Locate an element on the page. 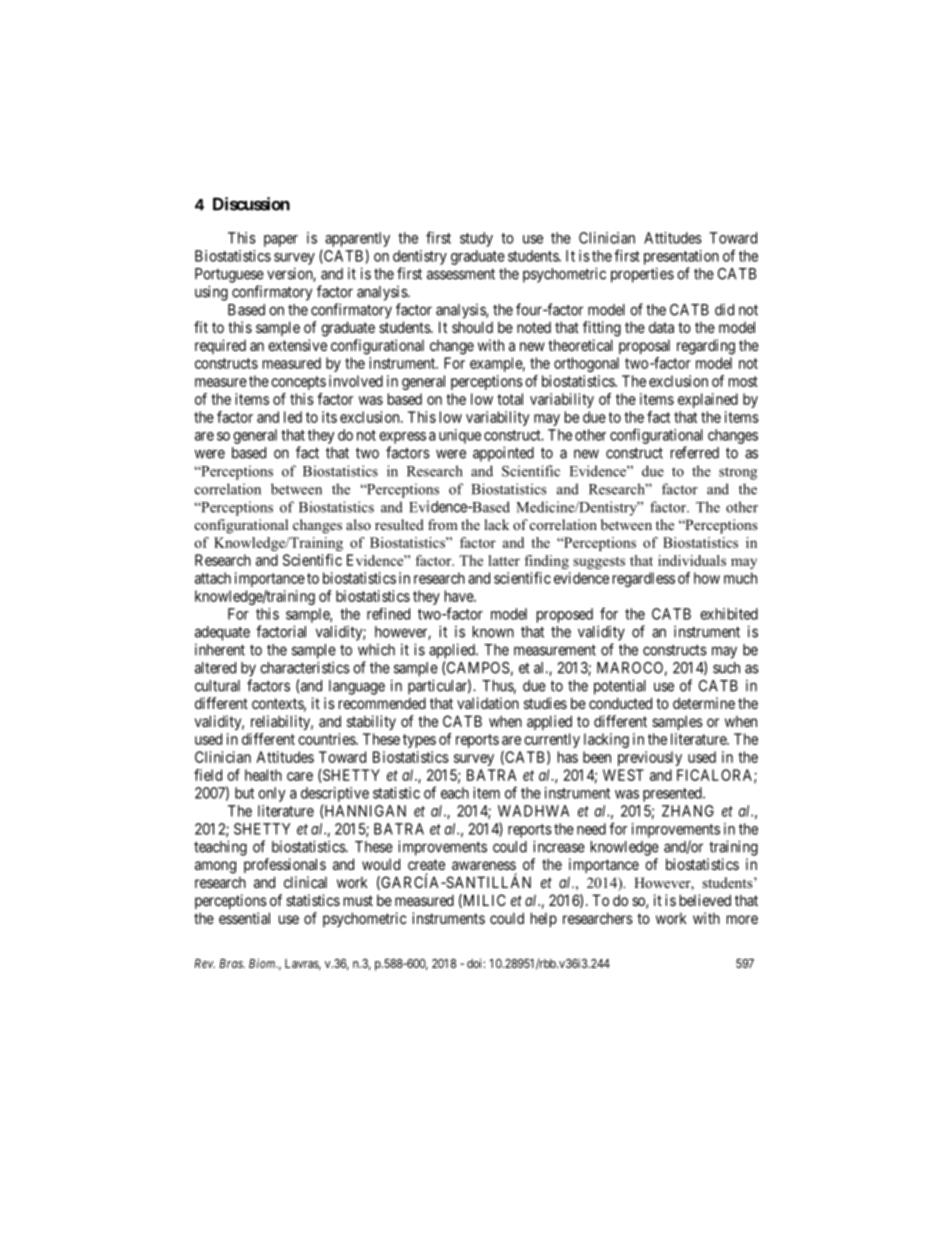 The height and width of the page is (1233, 952). attach is located at coordinates (213, 578).
